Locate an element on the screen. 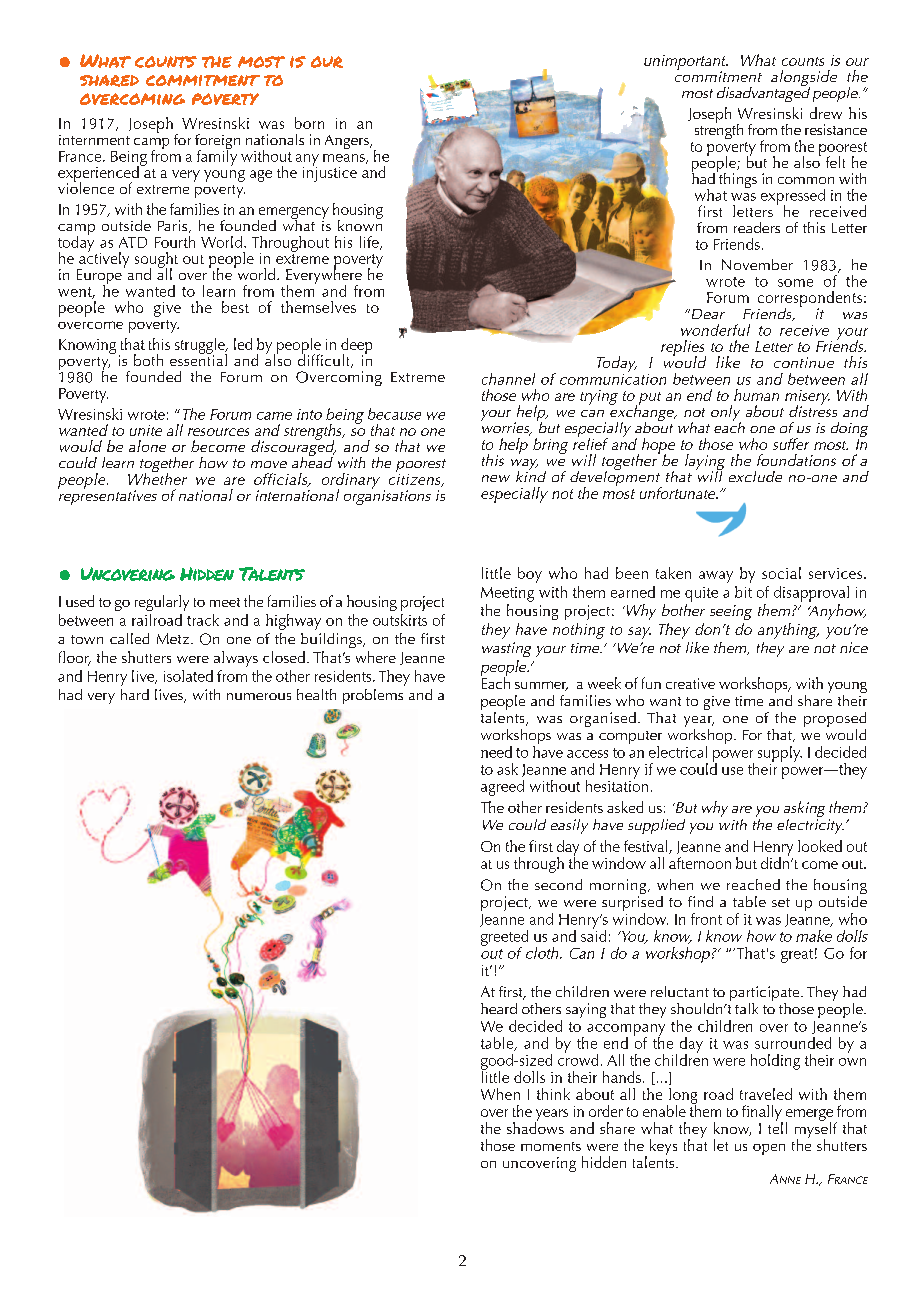 The image size is (924, 1308). foreign is located at coordinates (217, 143).
